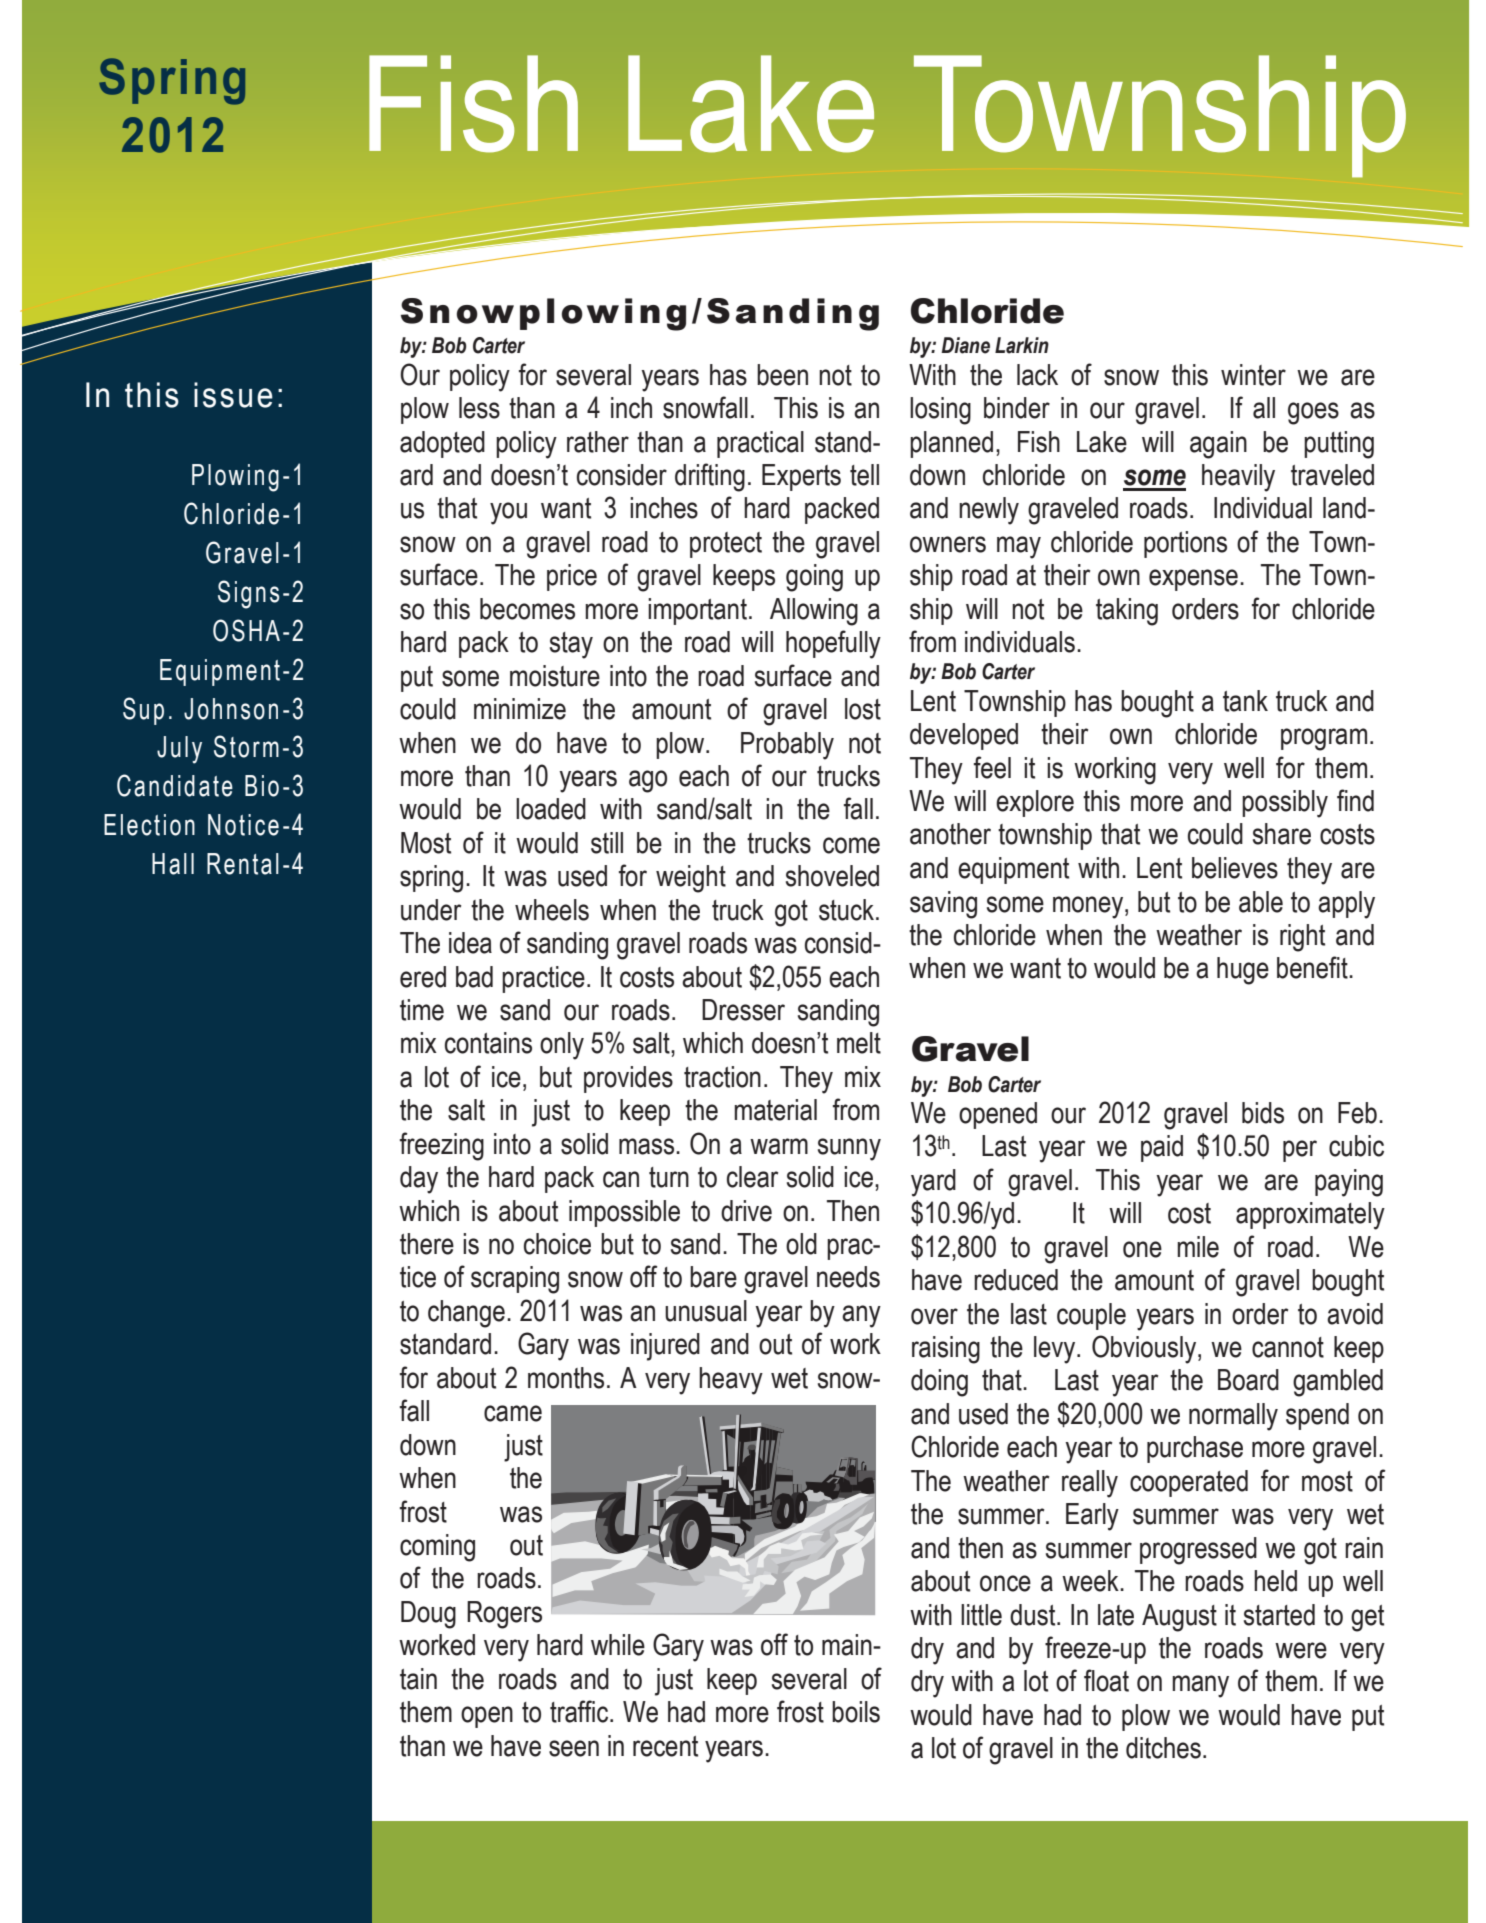  Describe the element at coordinates (428, 1615) in the screenshot. I see `Doug` at that location.
